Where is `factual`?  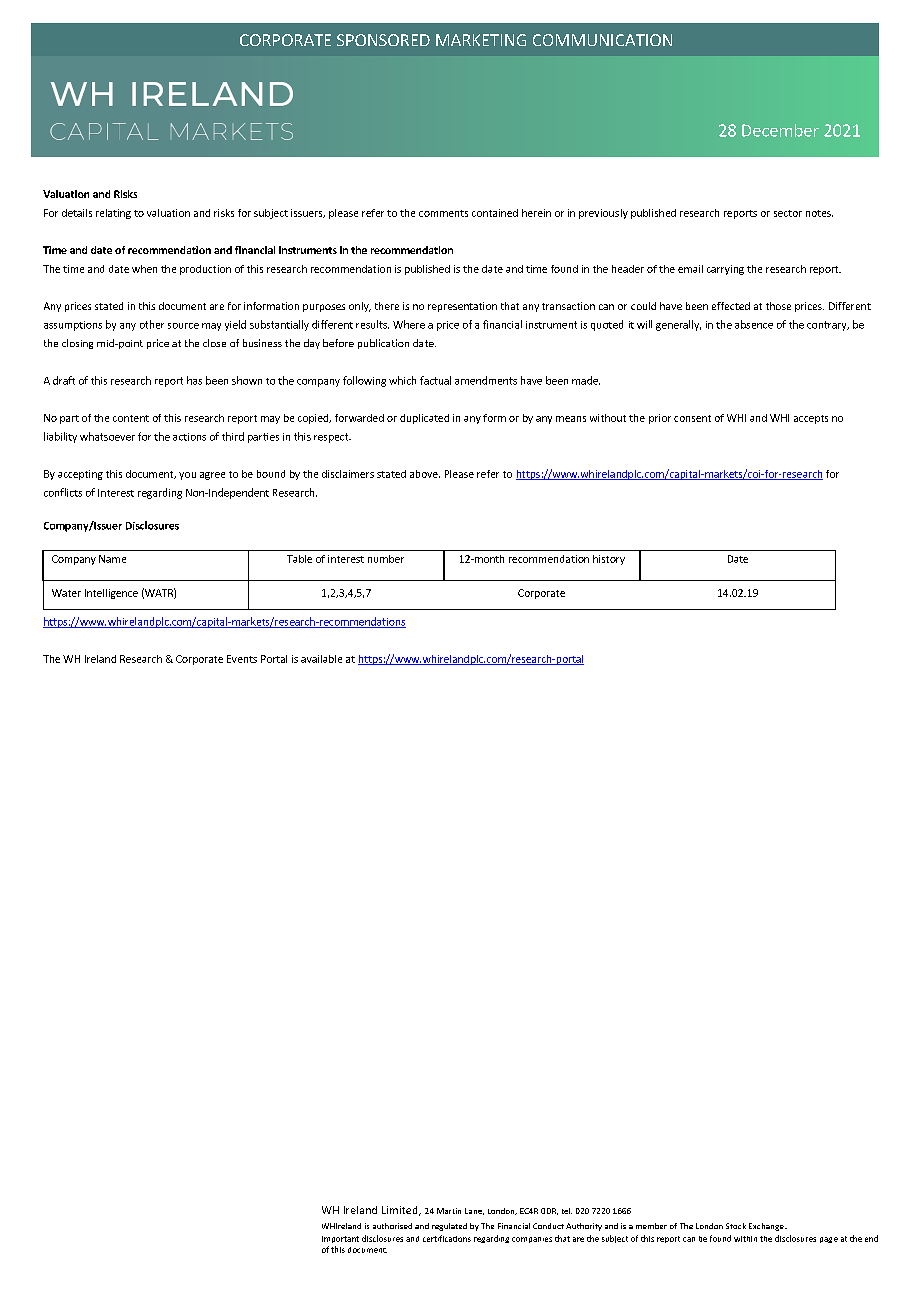 factual is located at coordinates (435, 380).
